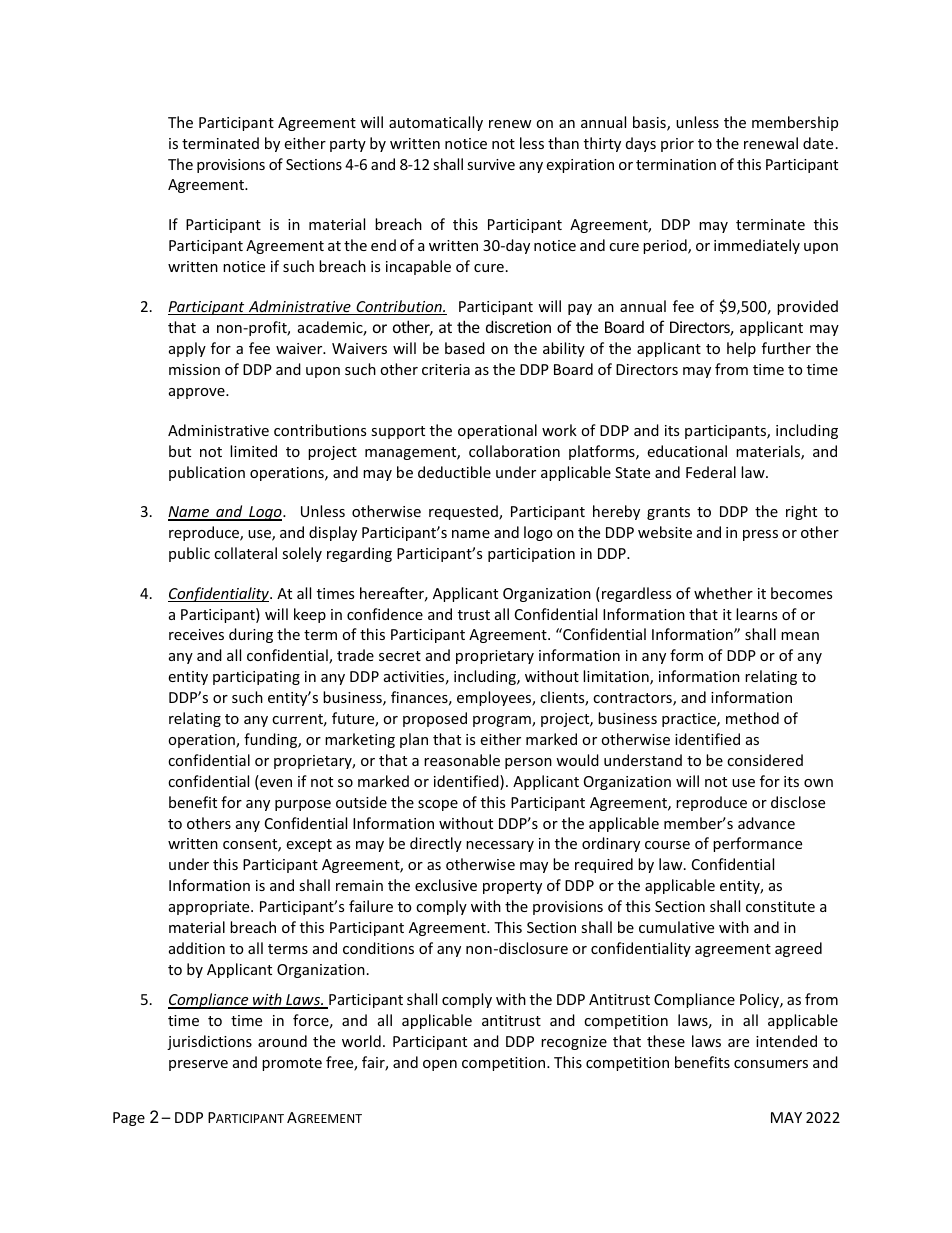 The image size is (952, 1233). What do you see at coordinates (400, 656) in the document?
I see `secret` at bounding box center [400, 656].
